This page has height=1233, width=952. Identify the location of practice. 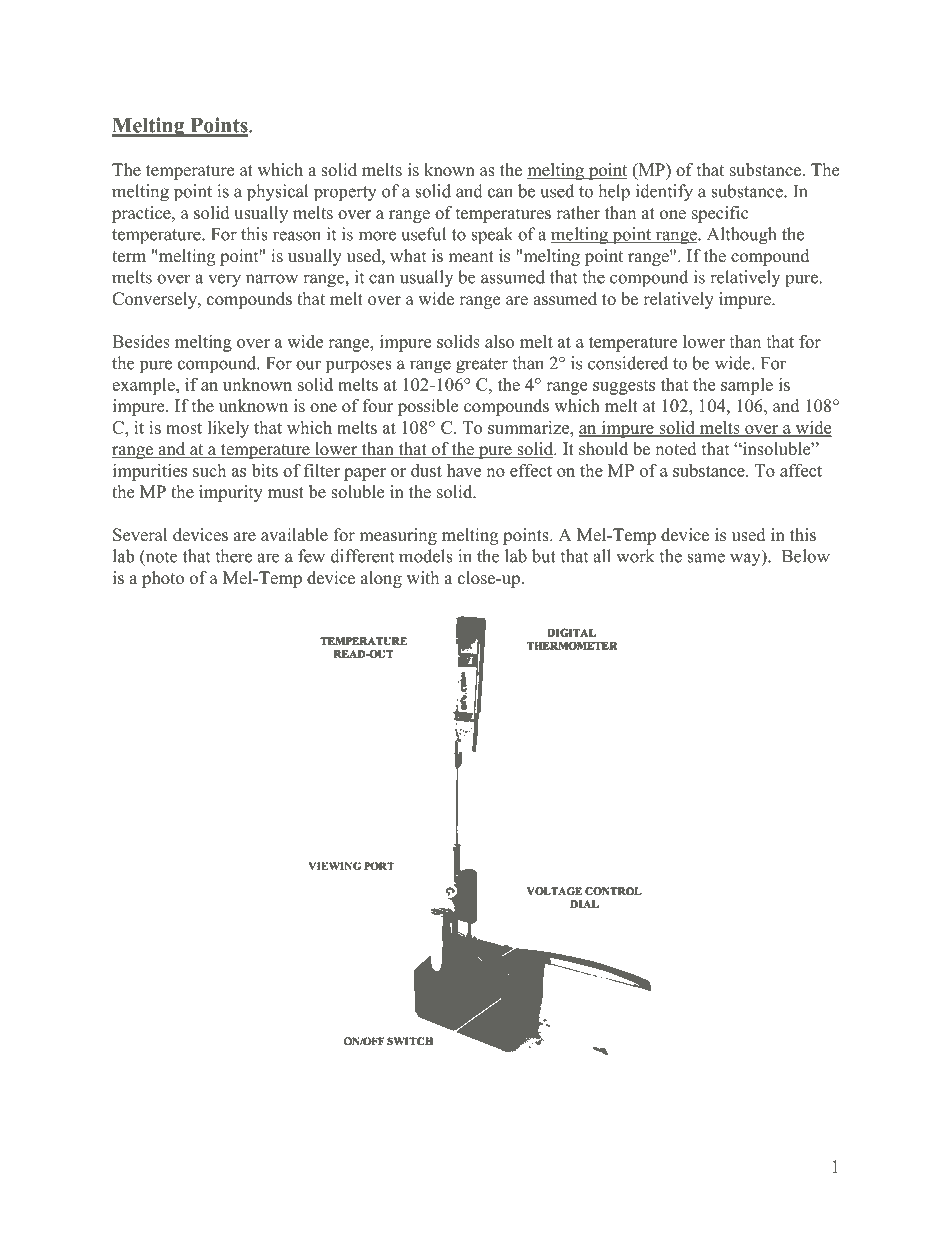
(142, 214).
